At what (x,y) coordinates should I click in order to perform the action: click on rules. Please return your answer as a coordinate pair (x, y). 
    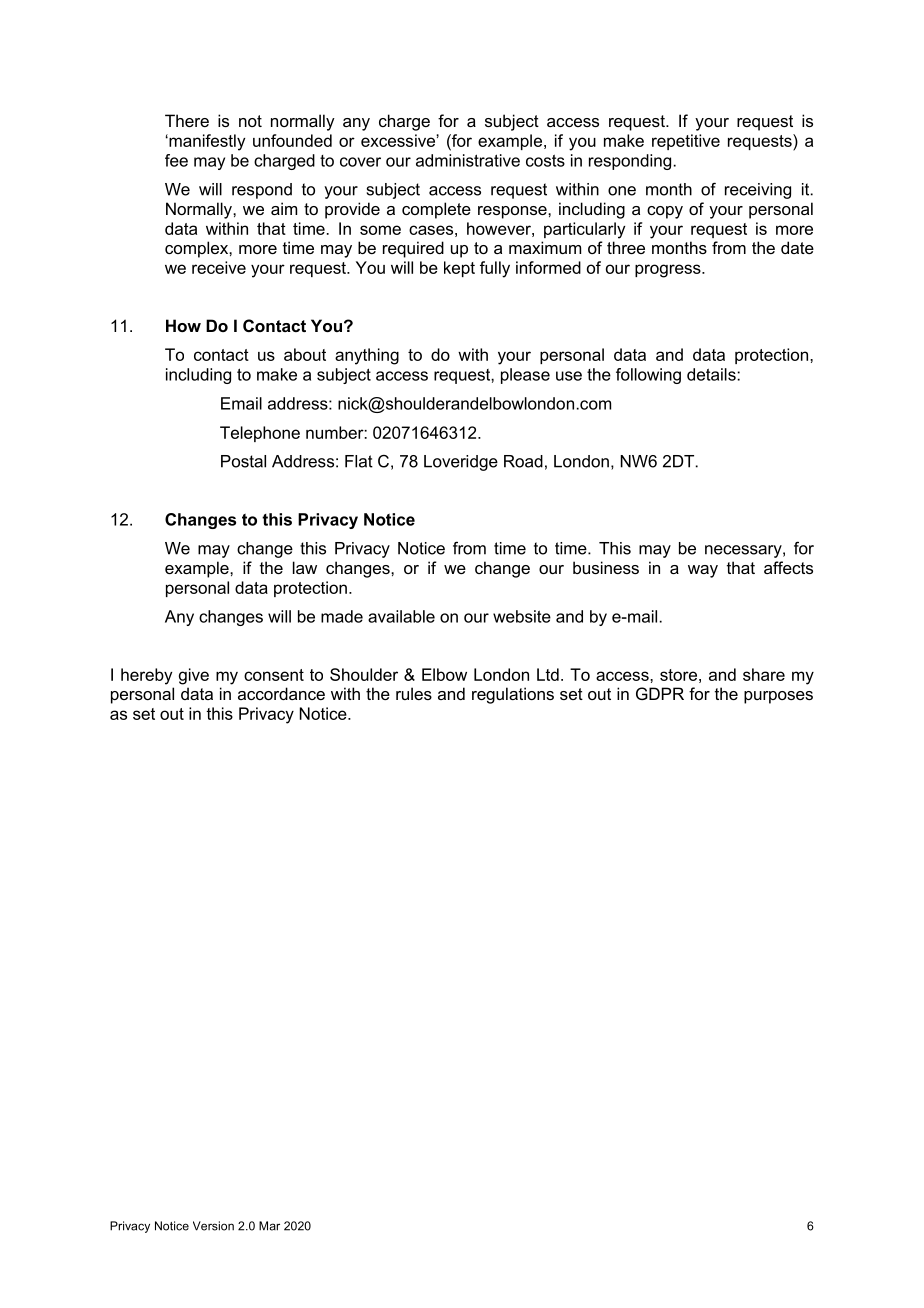
    Looking at the image, I should click on (414, 693).
